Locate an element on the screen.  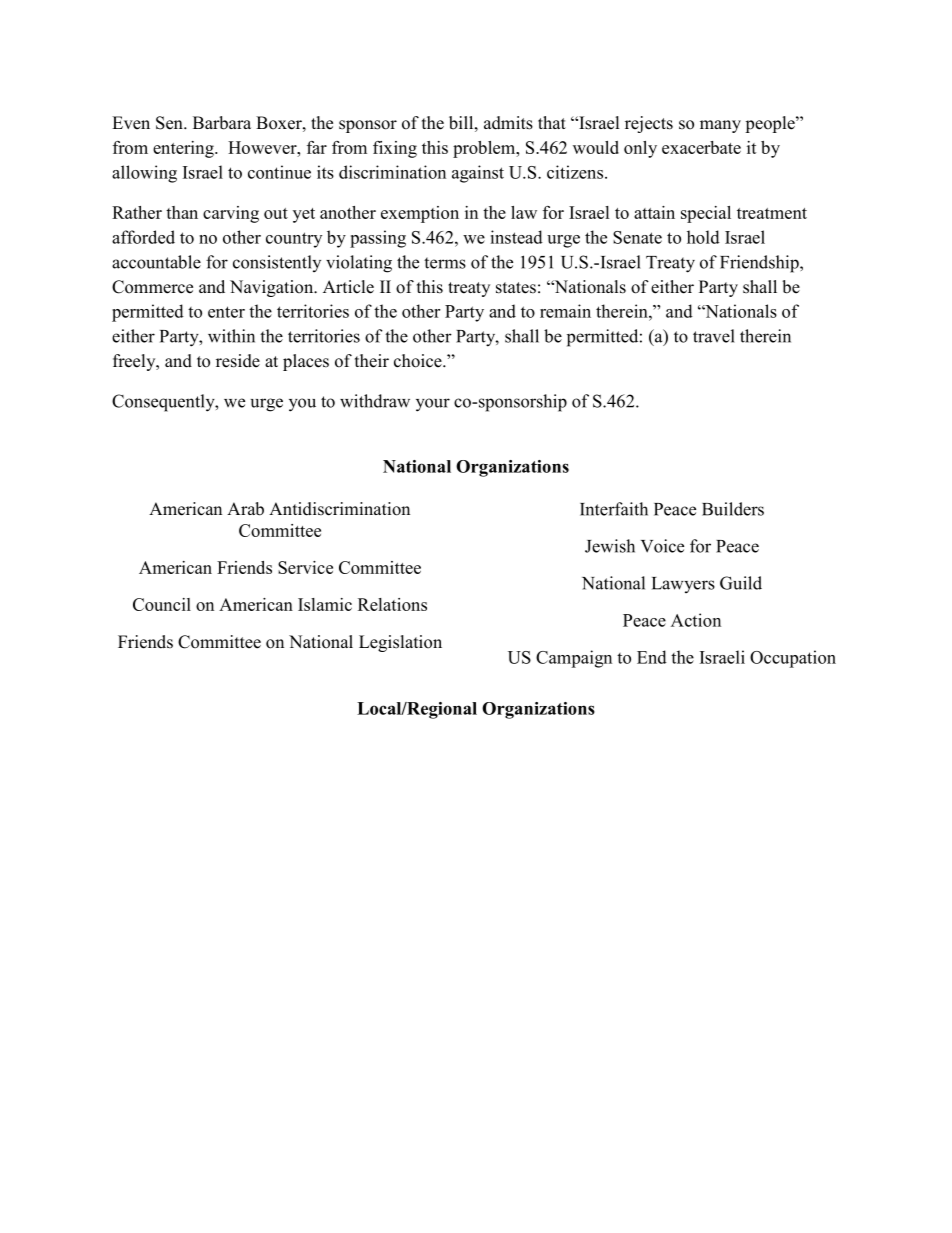
exacerbate is located at coordinates (701, 147).
